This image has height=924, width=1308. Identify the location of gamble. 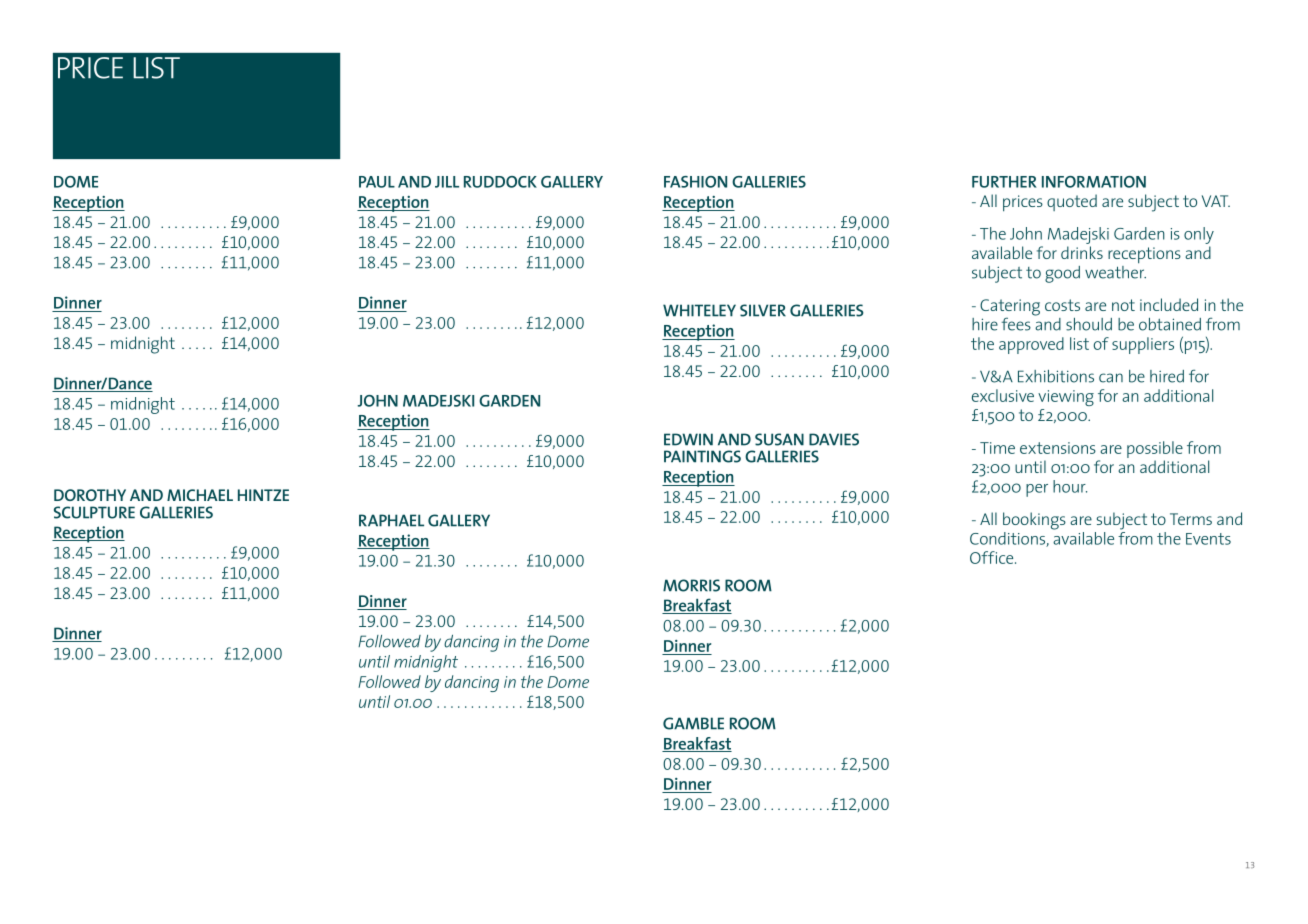
(693, 723).
